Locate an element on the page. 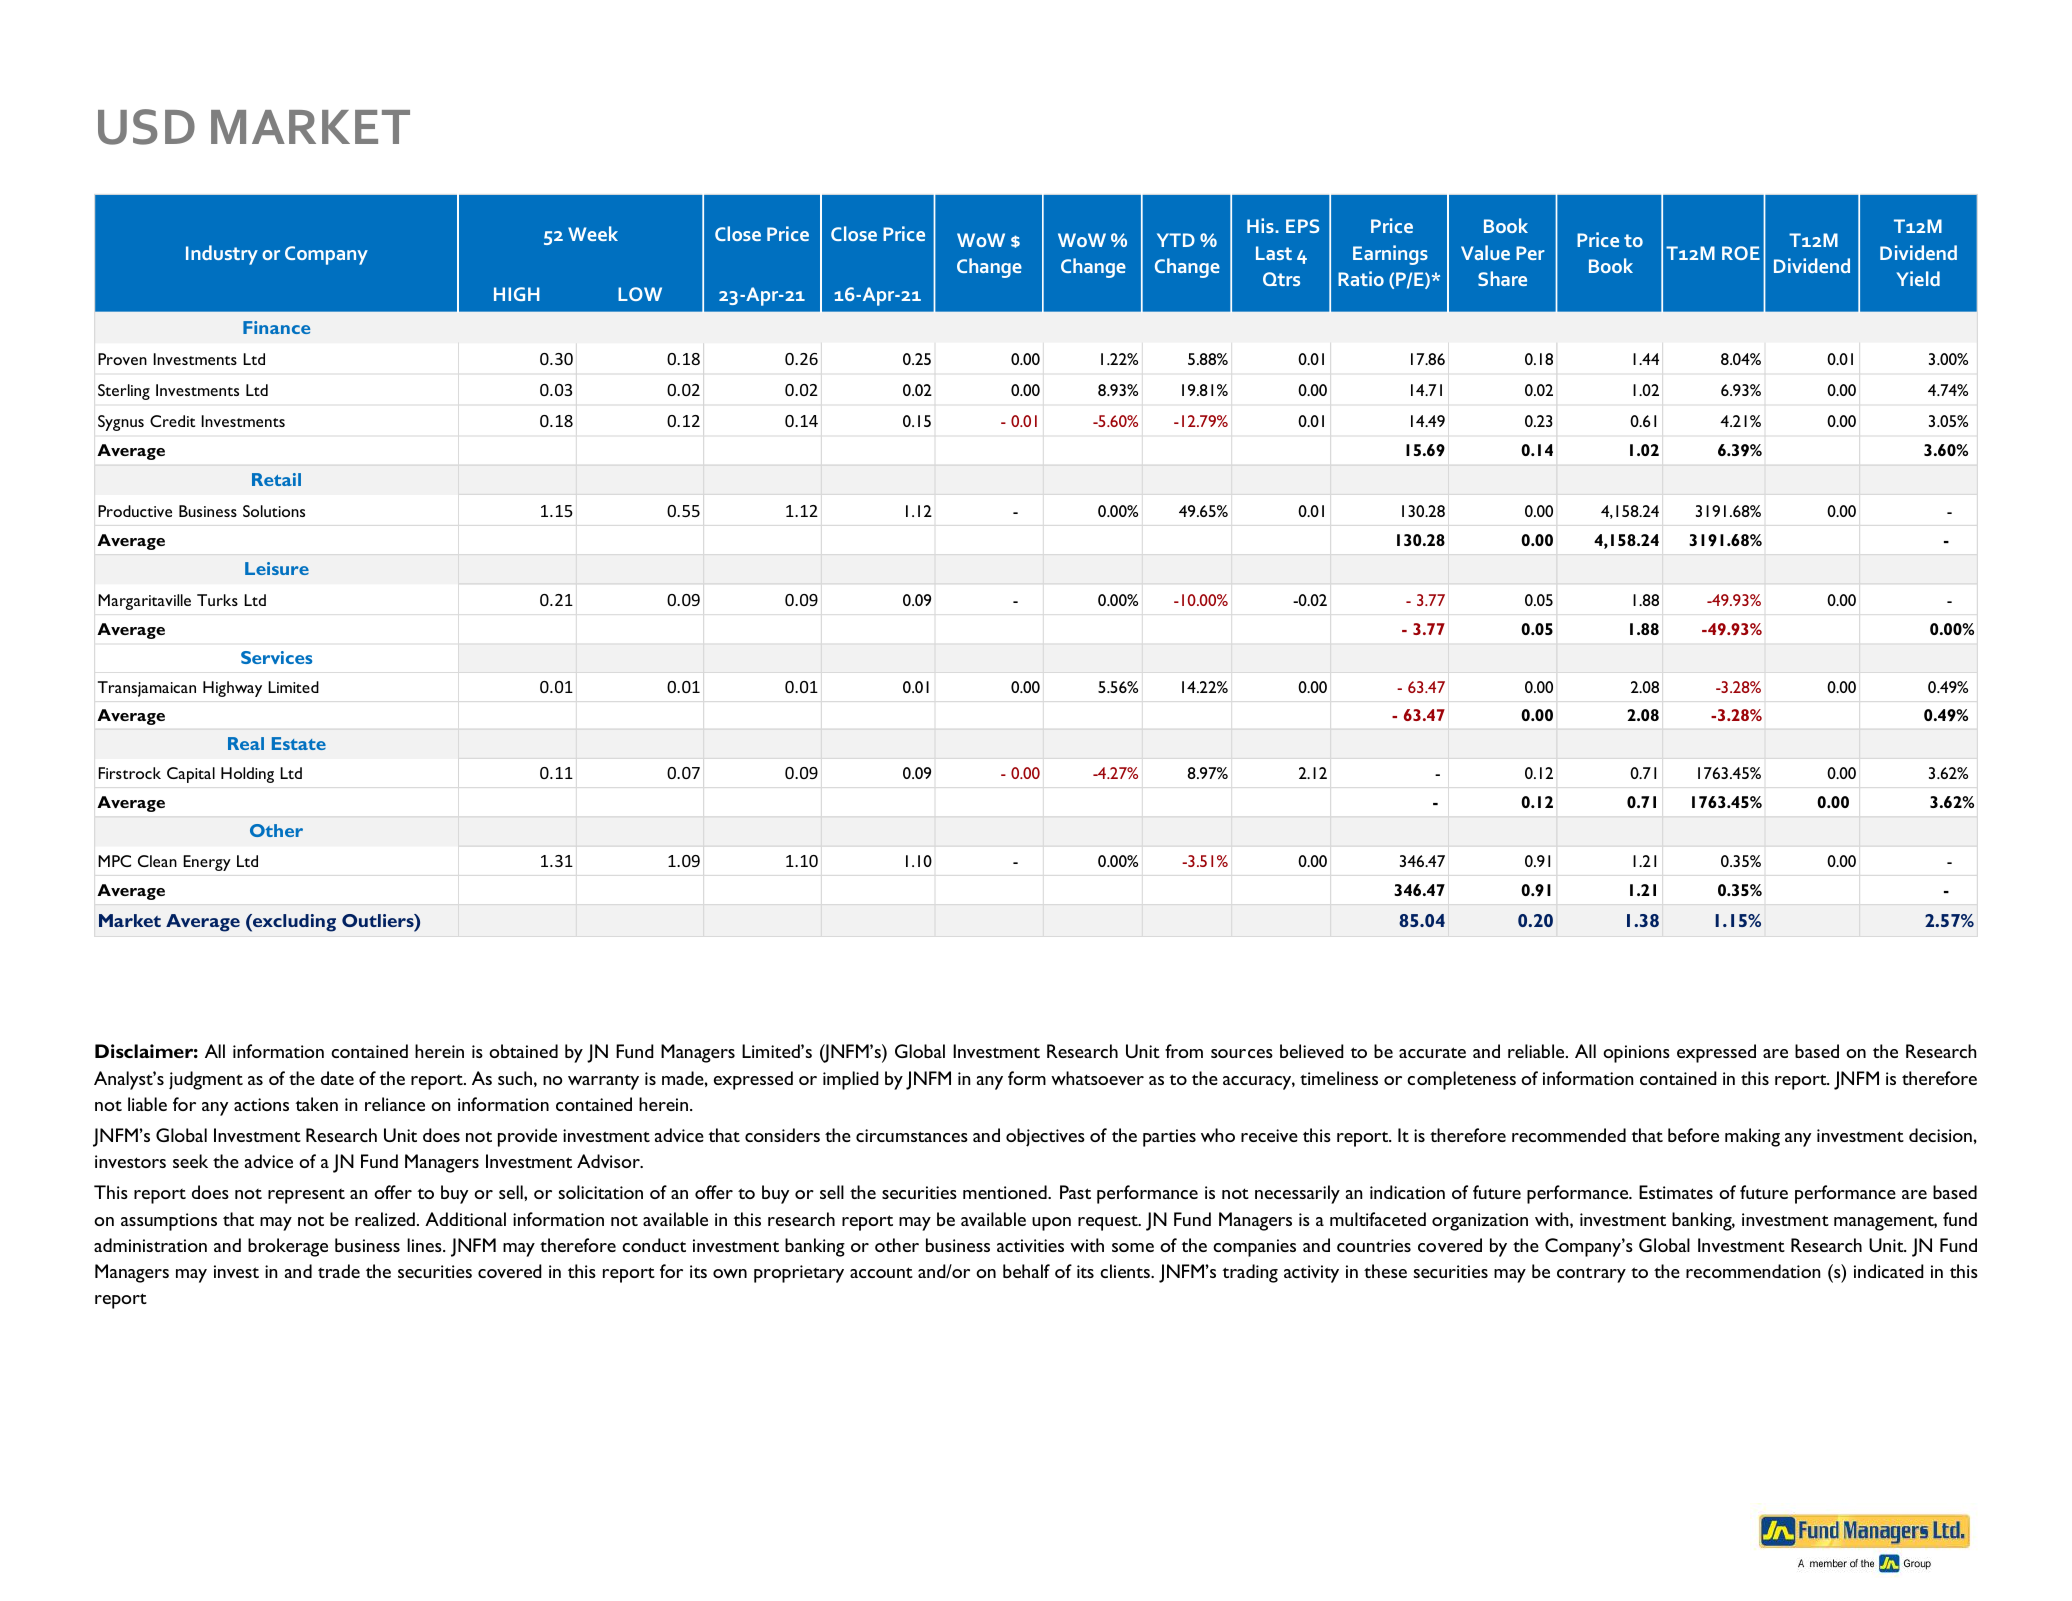  ROE is located at coordinates (1741, 253).
